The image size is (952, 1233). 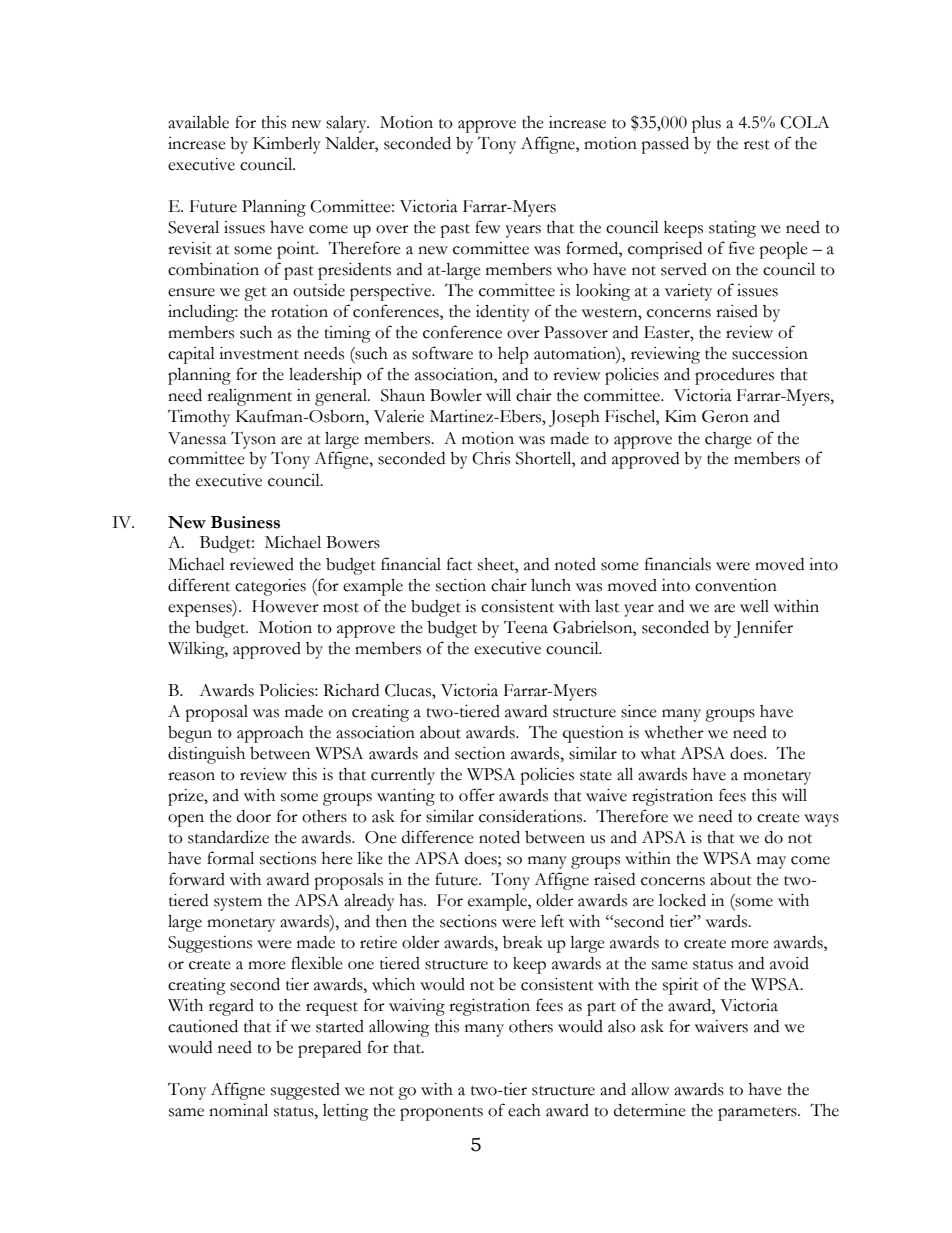 I want to click on nominal, so click(x=238, y=1110).
